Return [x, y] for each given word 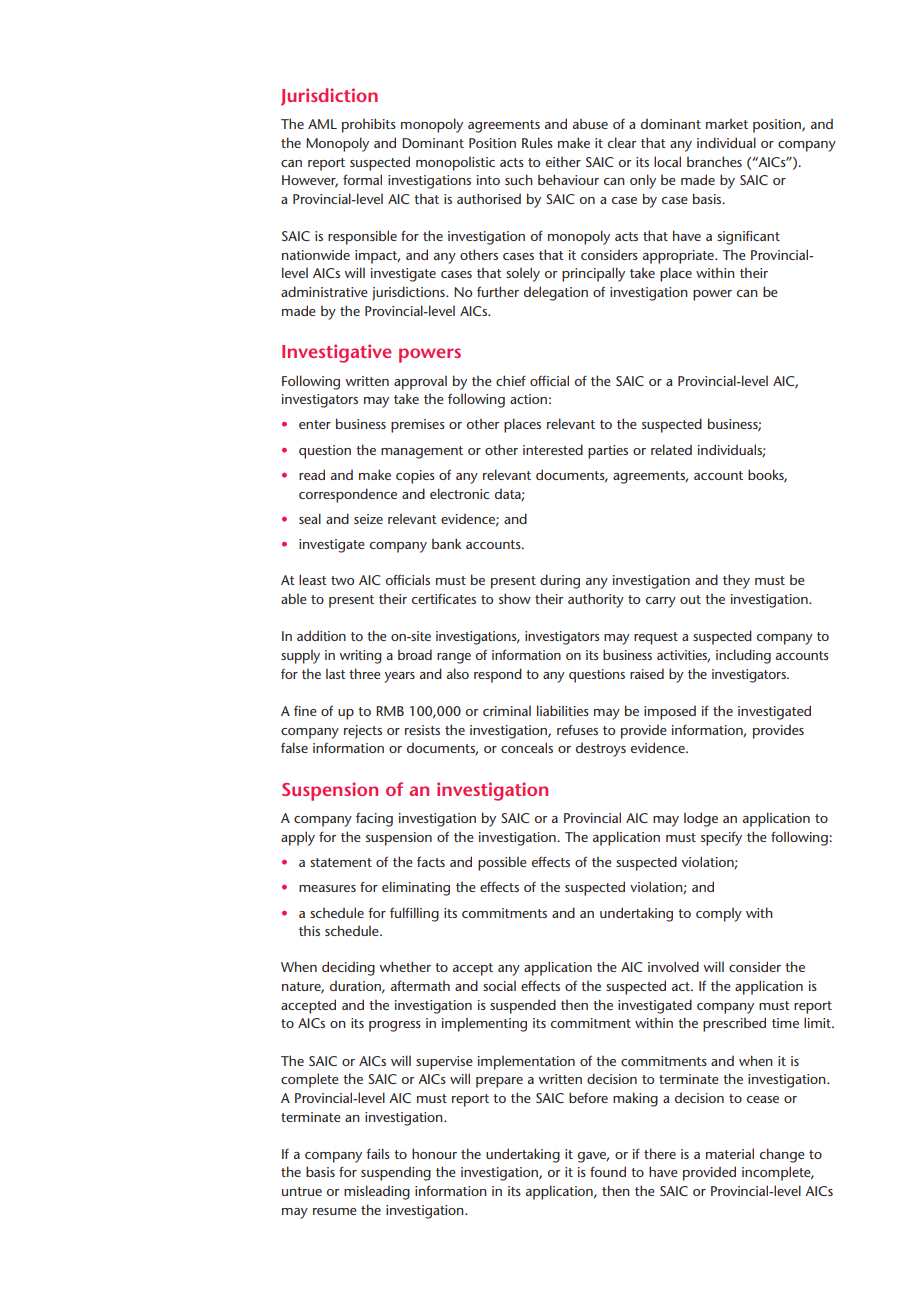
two [342, 580]
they [736, 581]
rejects [363, 732]
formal [362, 179]
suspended [523, 1006]
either [563, 162]
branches [714, 161]
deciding [348, 968]
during [560, 581]
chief [511, 380]
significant [748, 237]
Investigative [336, 353]
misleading [377, 1192]
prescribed [734, 1024]
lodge [701, 819]
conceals [527, 747]
